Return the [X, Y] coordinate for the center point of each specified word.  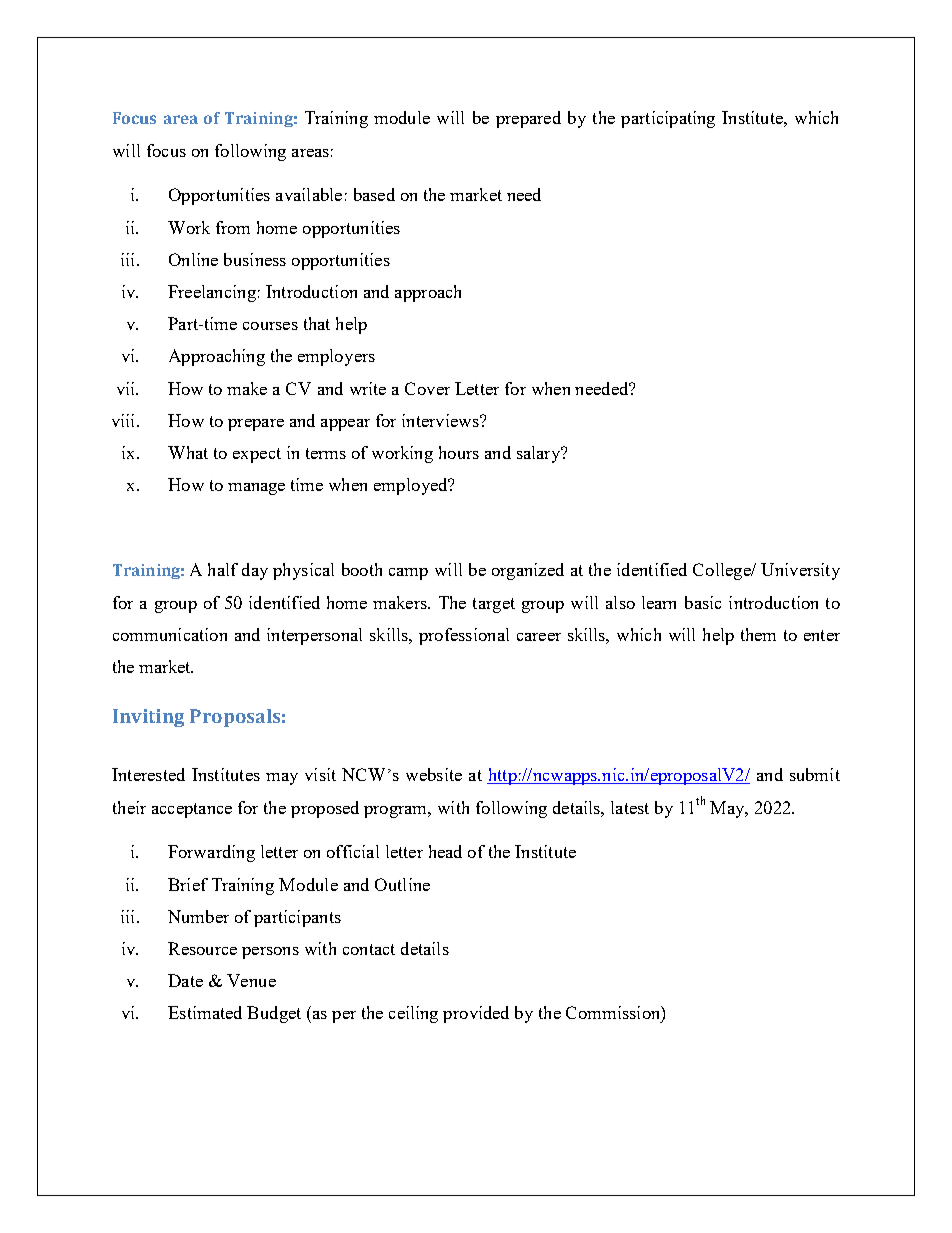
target [494, 605]
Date [185, 980]
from [233, 227]
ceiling [413, 1014]
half [223, 569]
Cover [427, 388]
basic [703, 602]
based [374, 194]
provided [476, 1014]
